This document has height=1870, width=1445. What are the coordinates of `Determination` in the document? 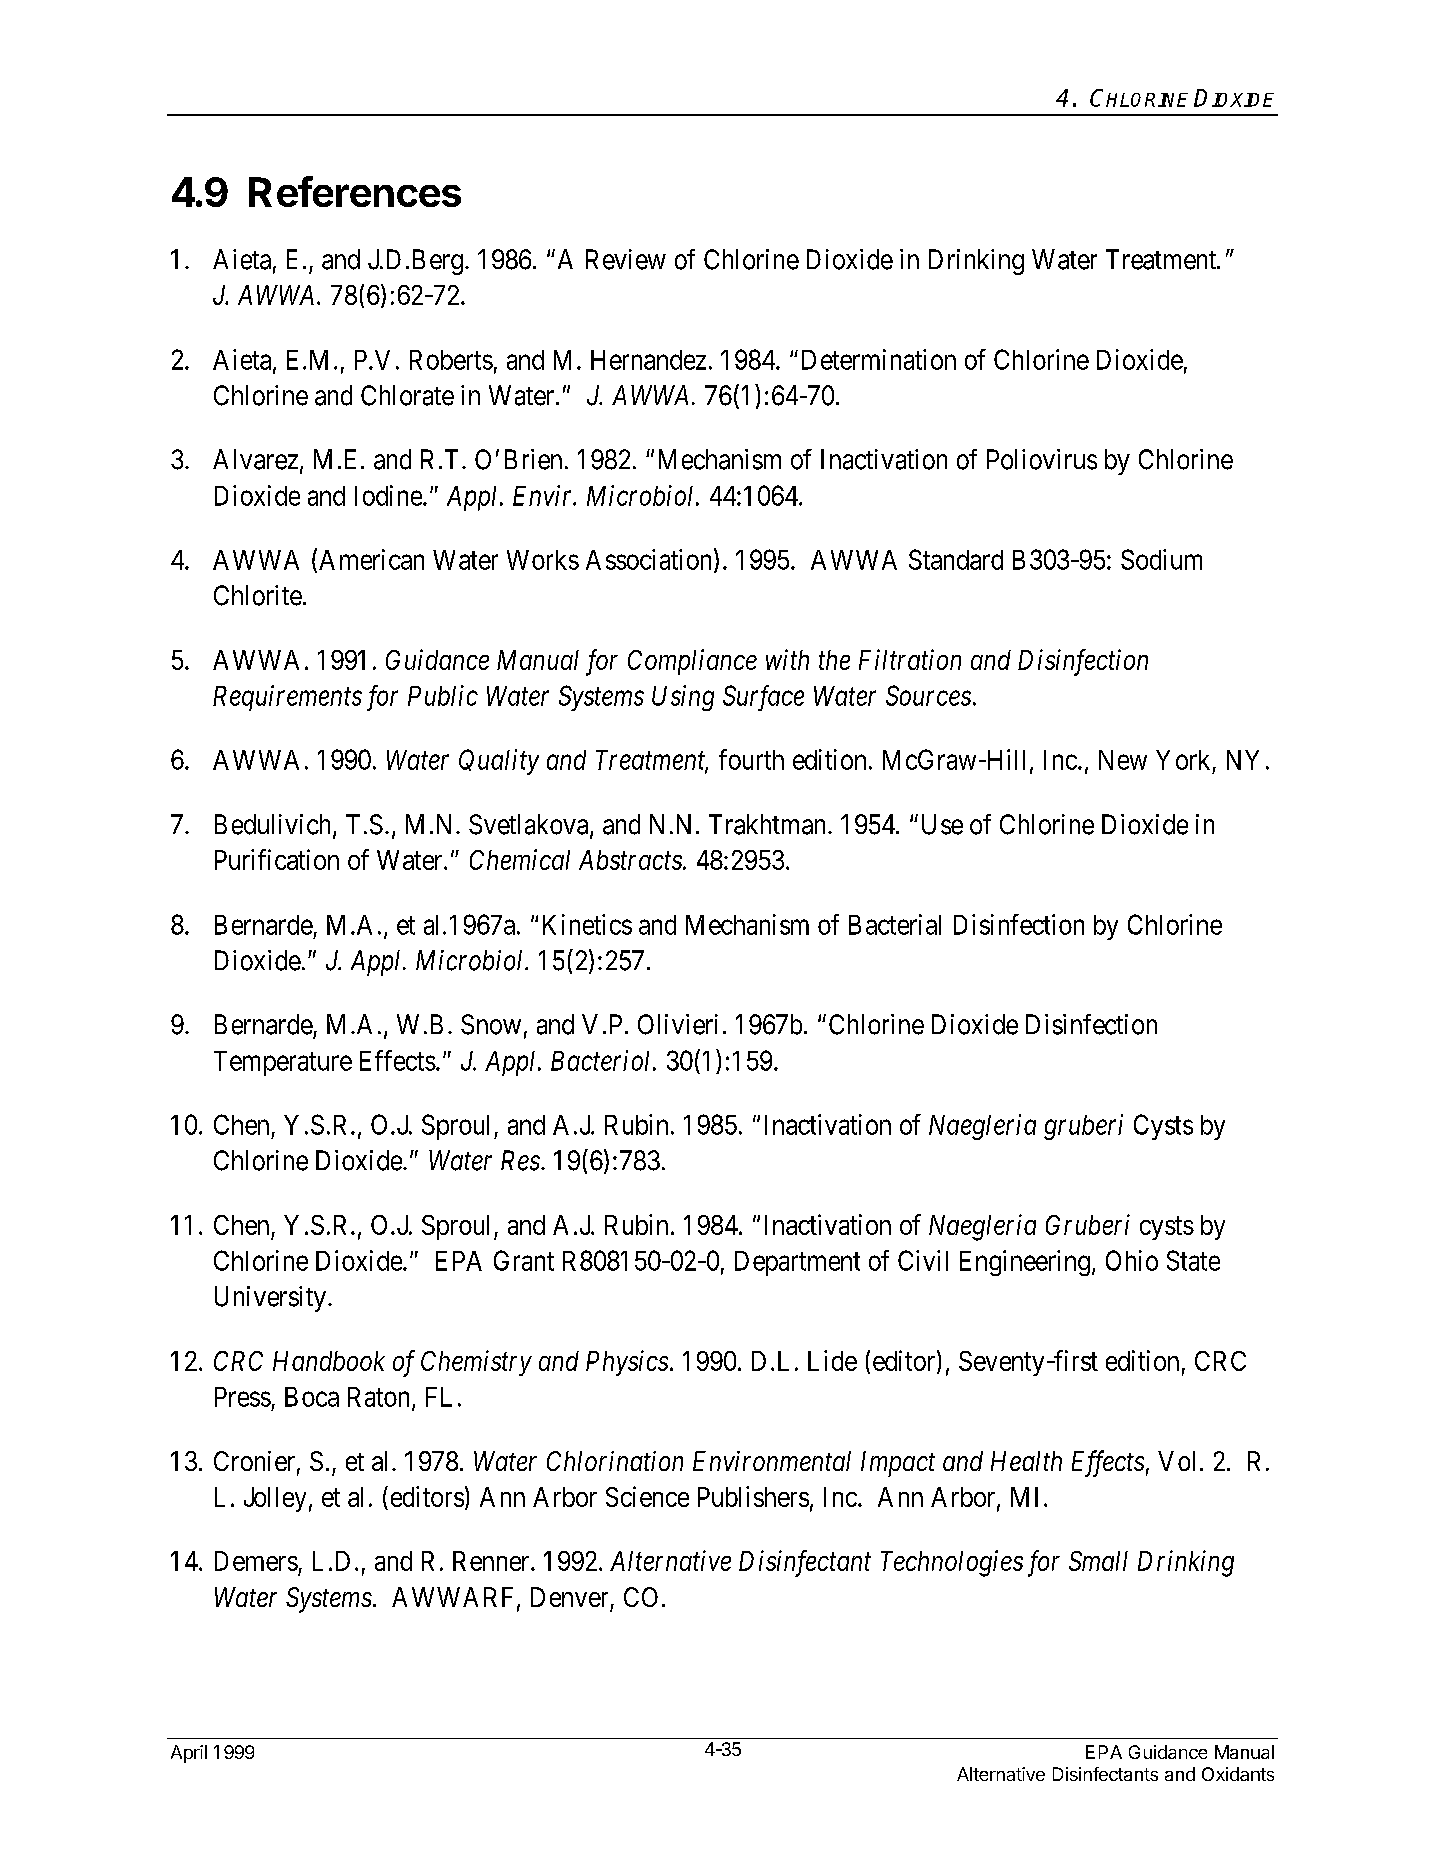 It's located at (879, 359).
